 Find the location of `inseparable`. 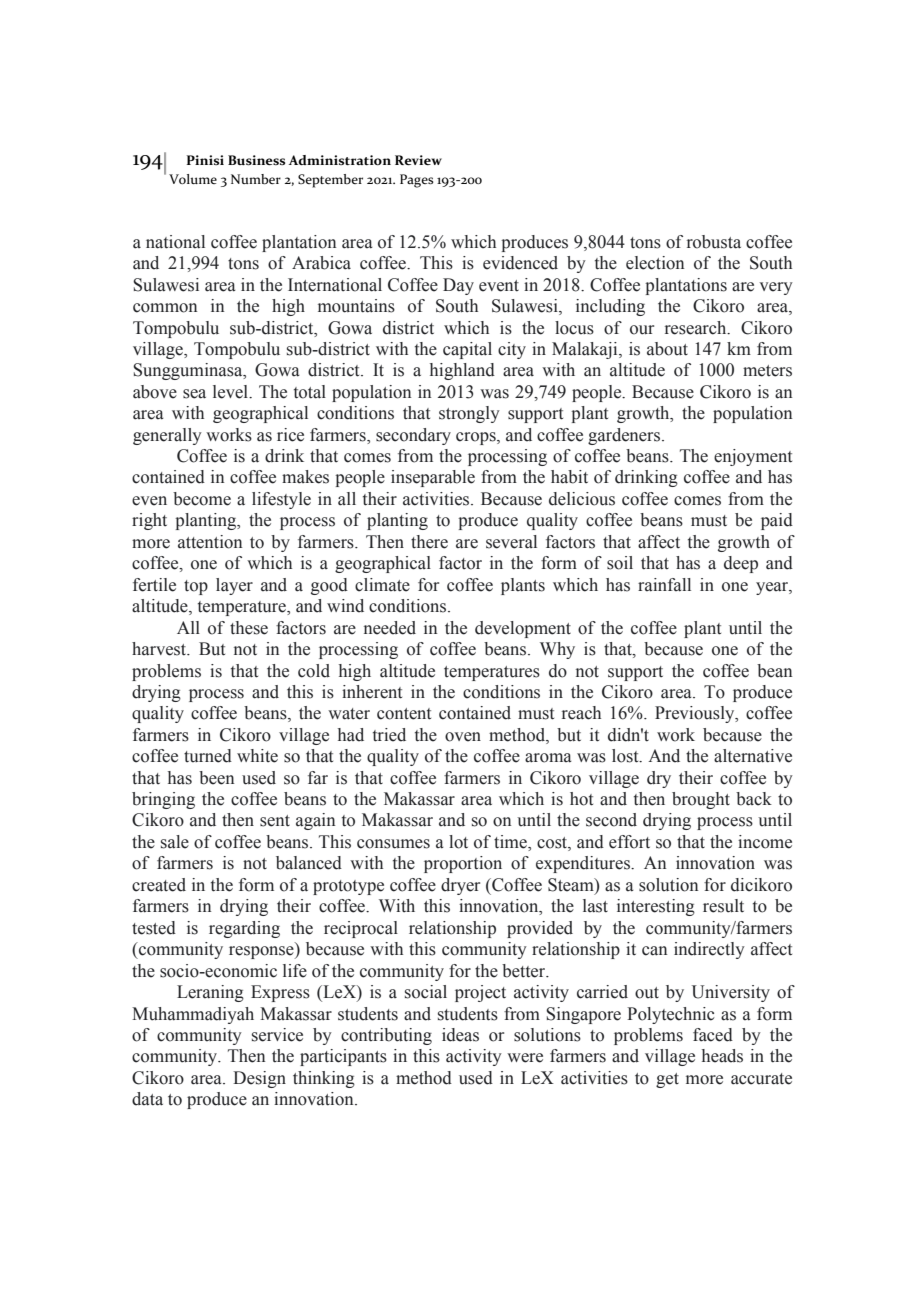

inseparable is located at coordinates (433, 478).
